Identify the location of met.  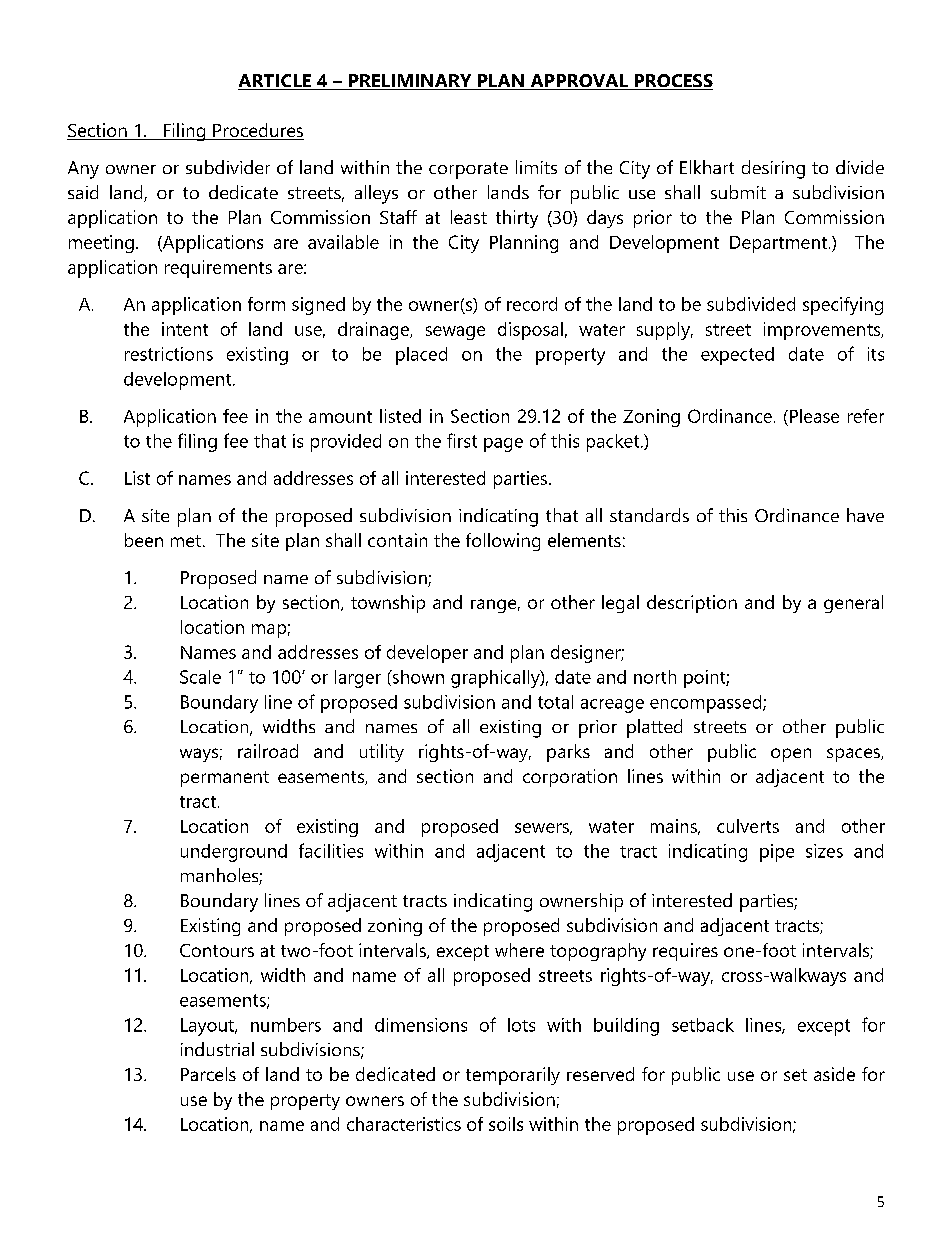
(186, 541).
